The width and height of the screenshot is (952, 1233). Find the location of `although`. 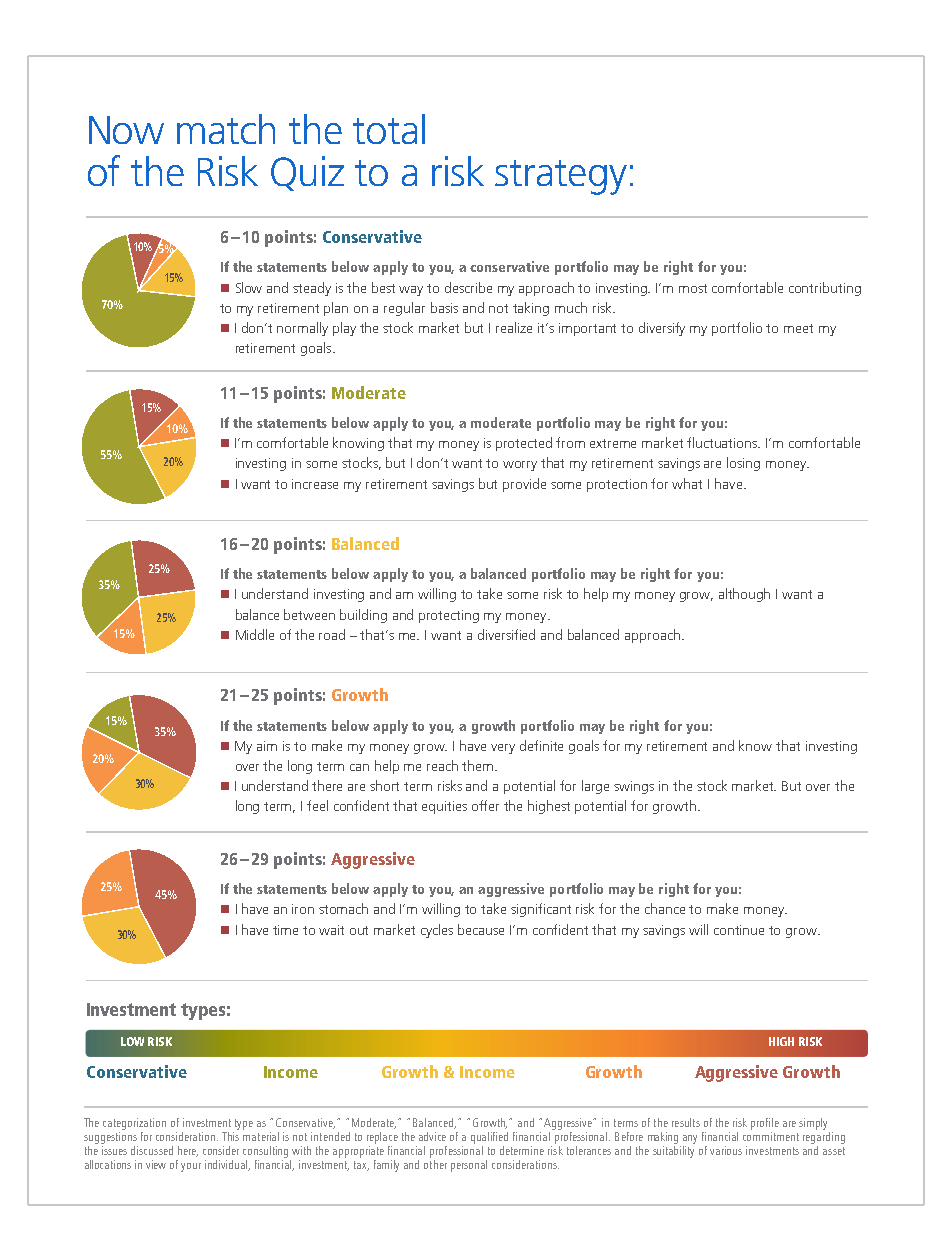

although is located at coordinates (744, 595).
